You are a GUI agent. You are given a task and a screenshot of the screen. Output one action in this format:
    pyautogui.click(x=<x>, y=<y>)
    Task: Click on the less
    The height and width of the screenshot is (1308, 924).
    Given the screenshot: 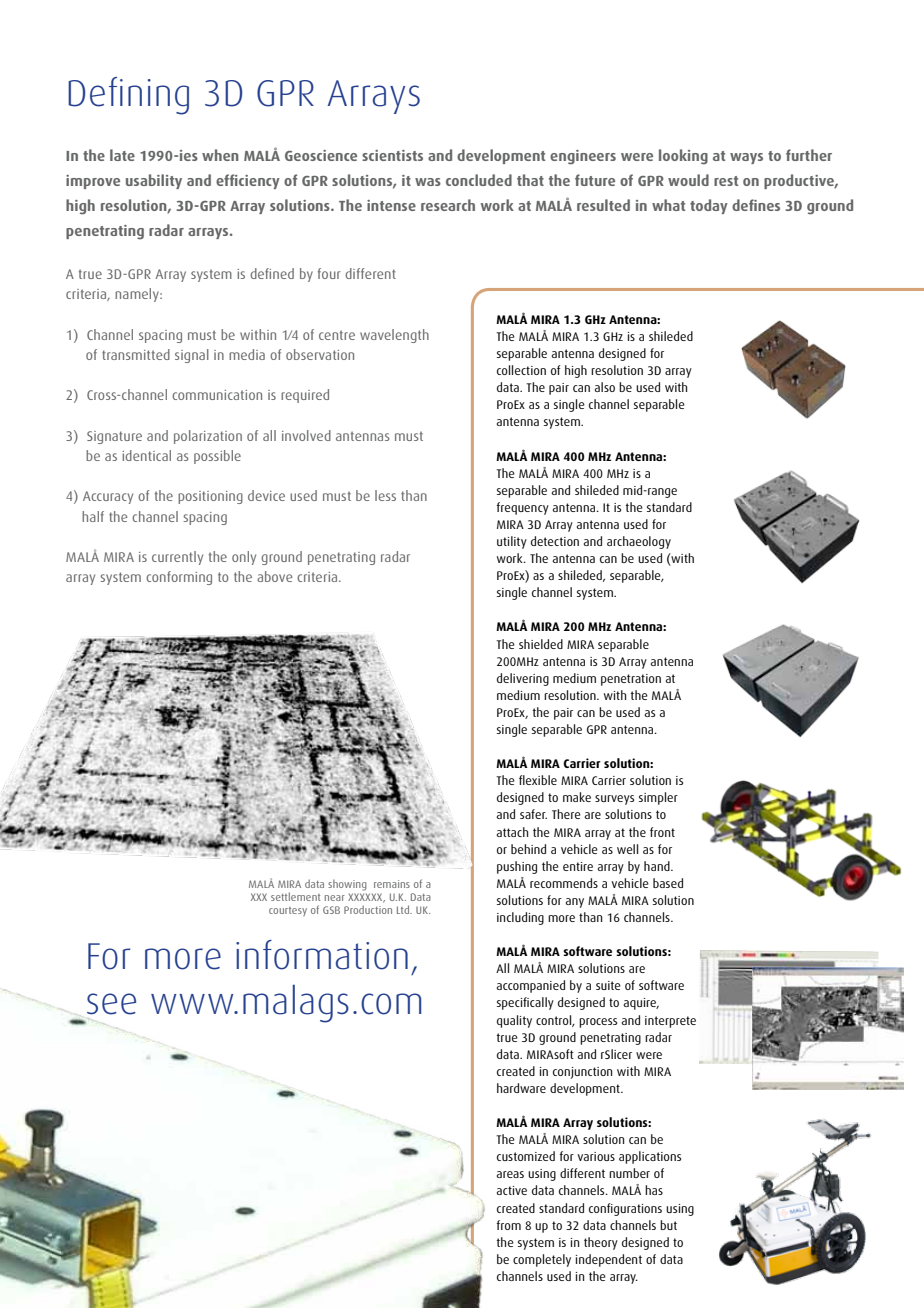 What is the action you would take?
    pyautogui.click(x=385, y=495)
